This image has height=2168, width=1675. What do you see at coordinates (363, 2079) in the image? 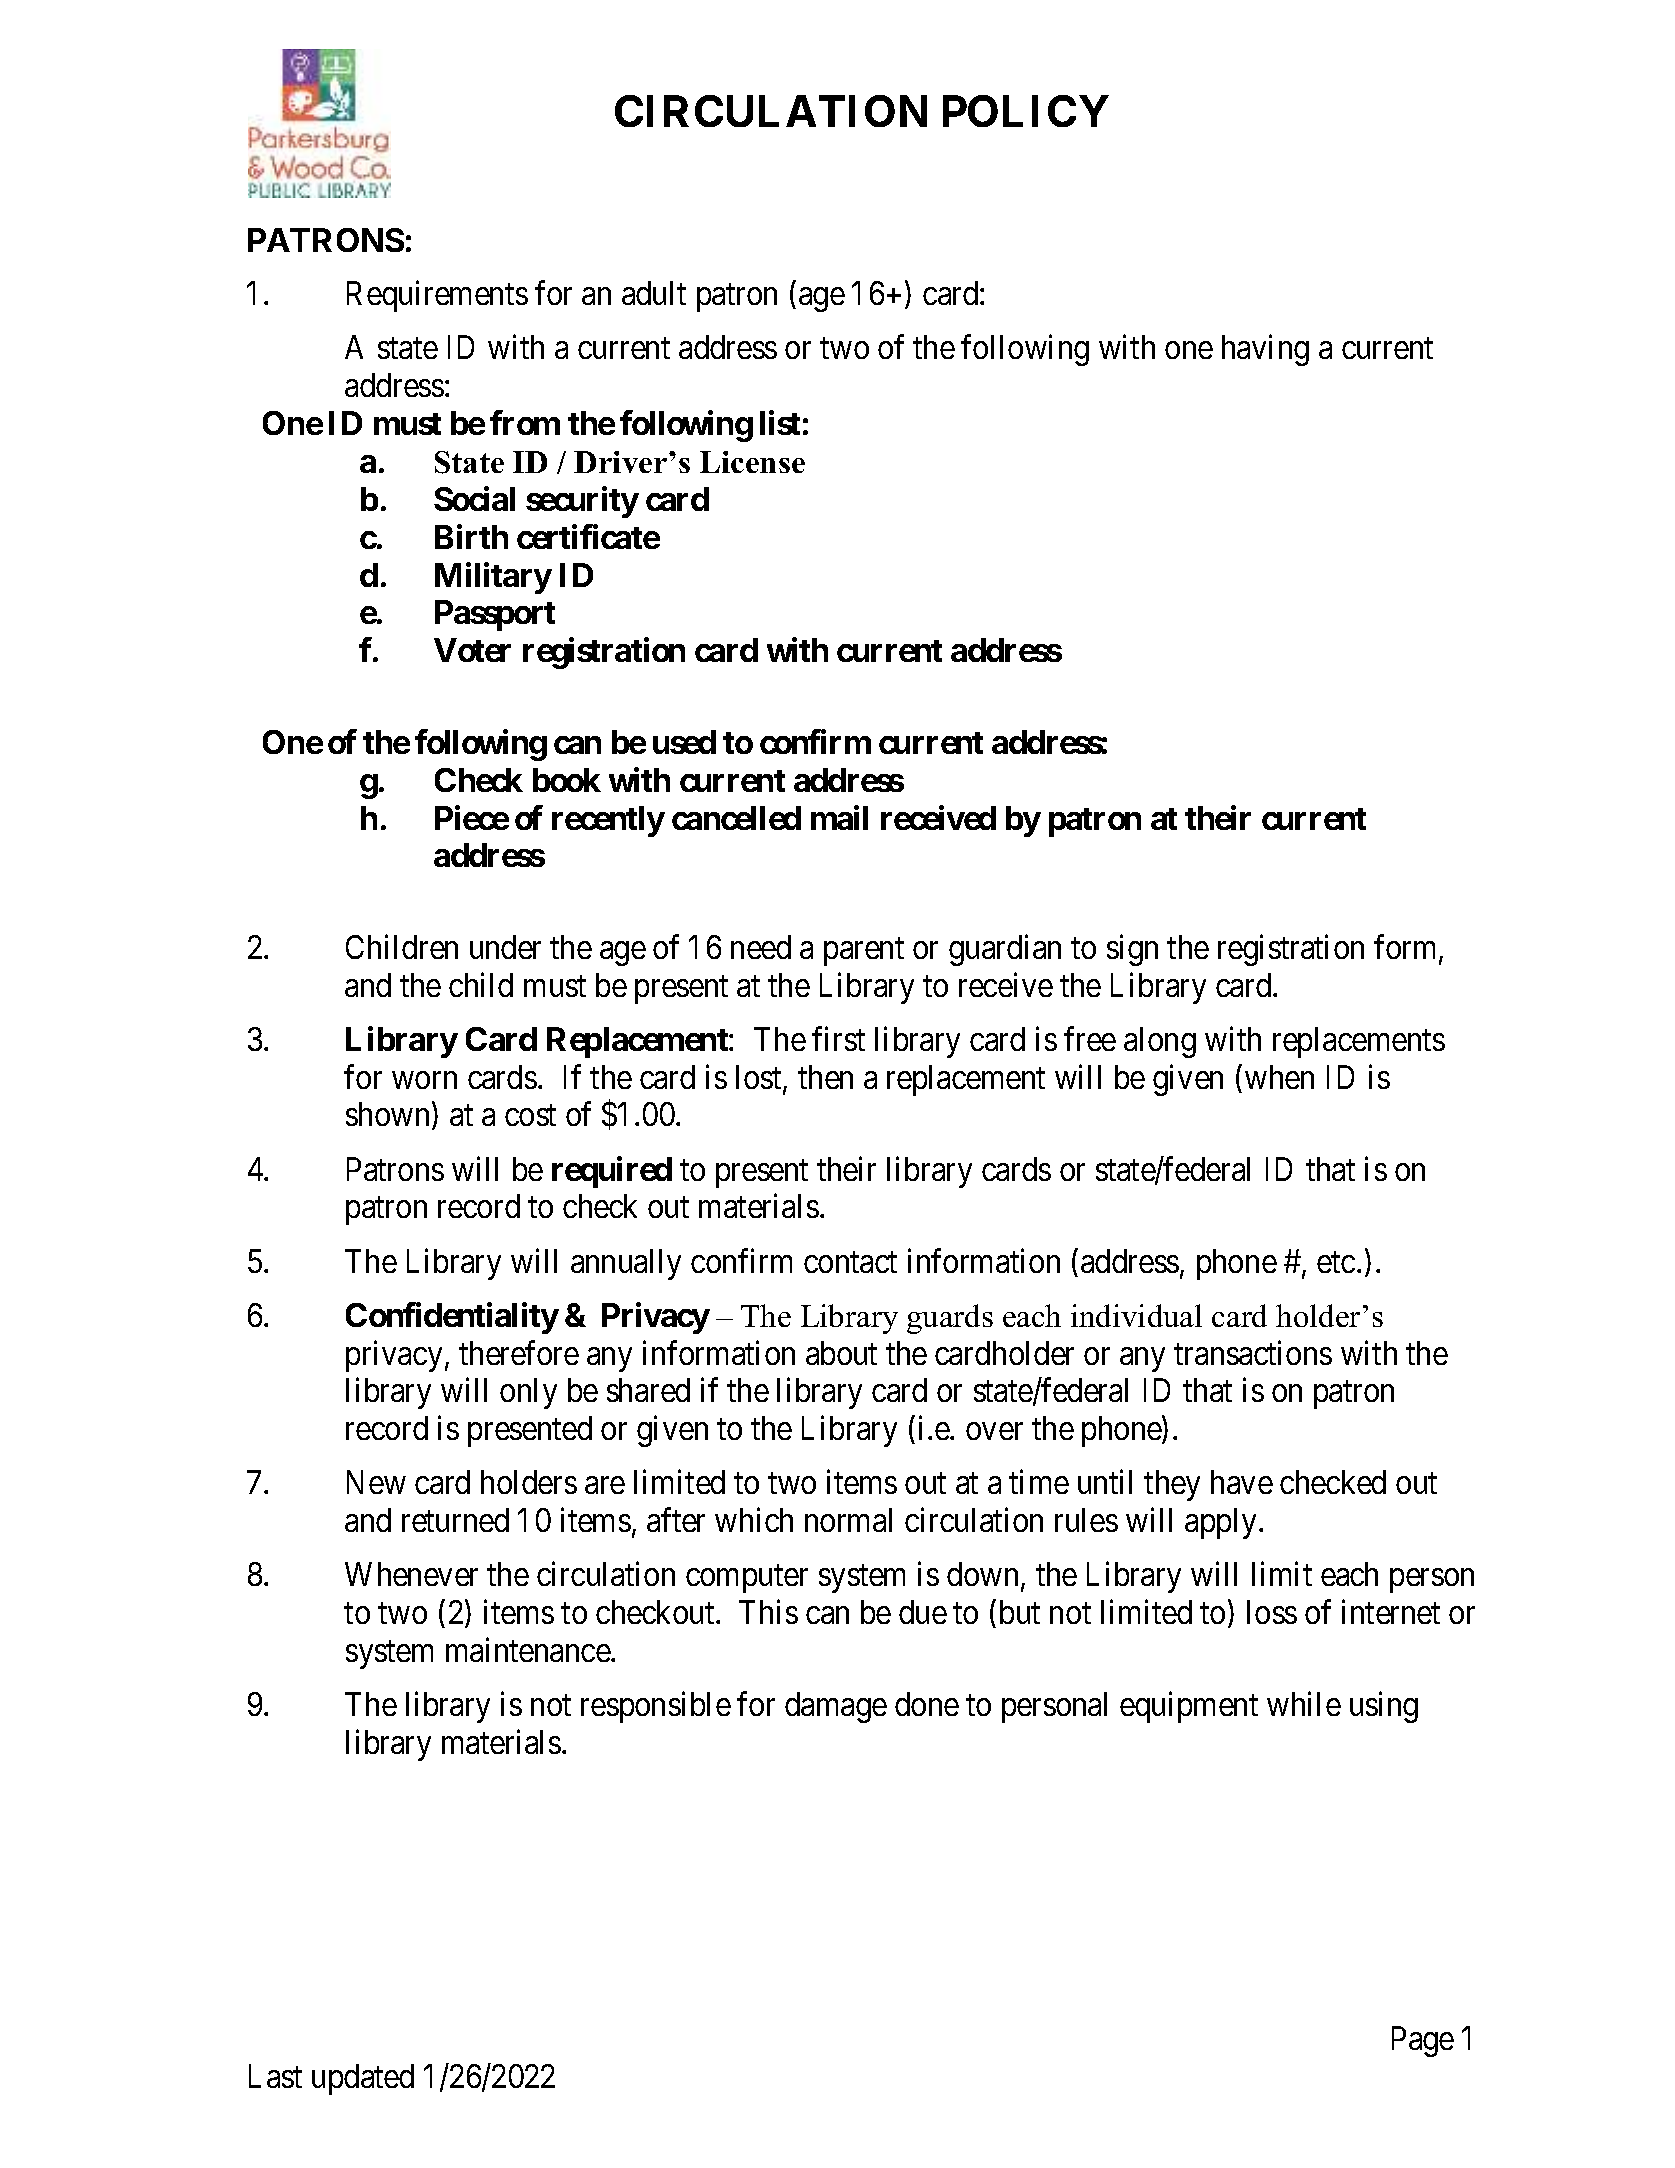
I see `updated` at bounding box center [363, 2079].
